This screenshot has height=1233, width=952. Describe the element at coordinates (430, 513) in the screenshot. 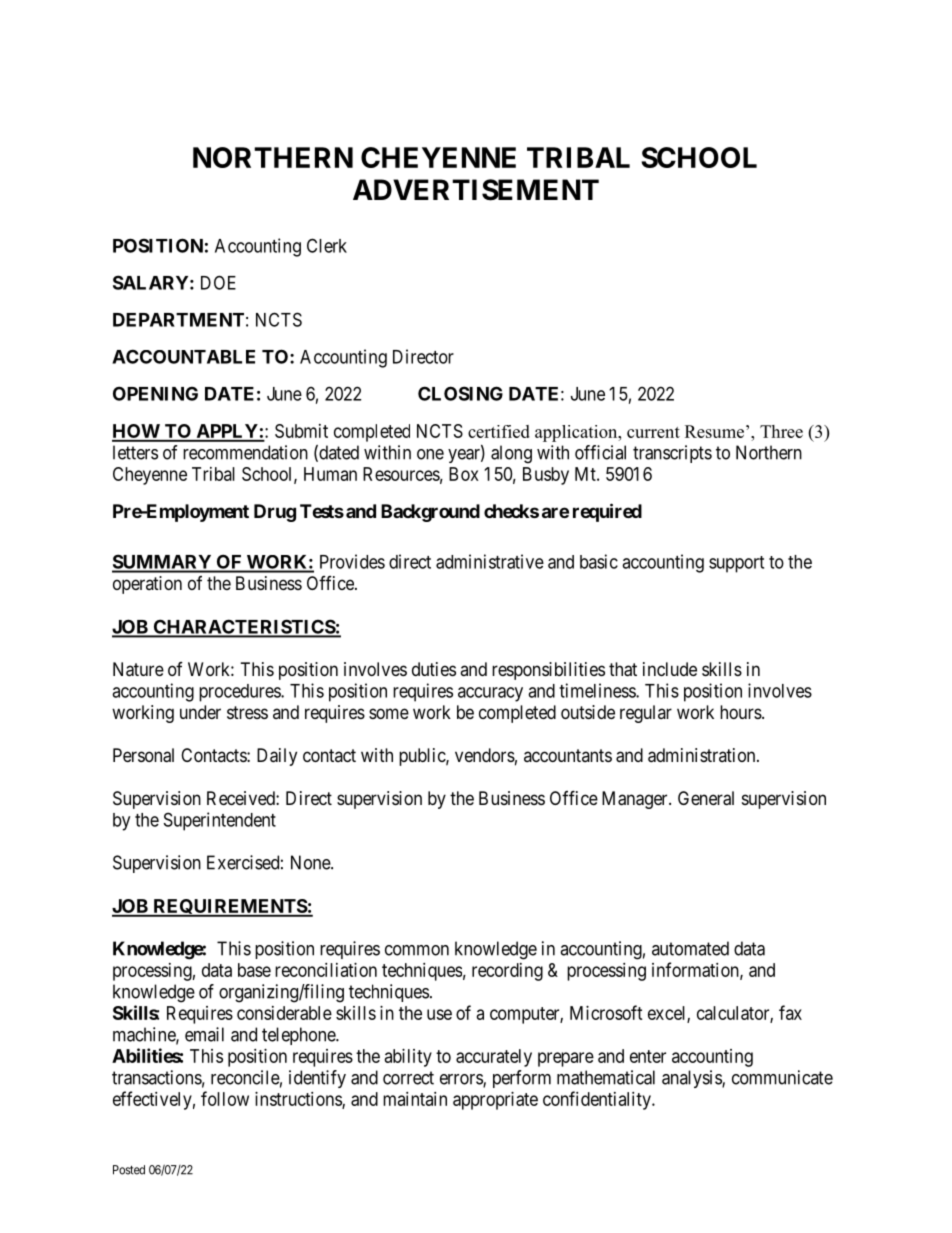

I see `Background` at that location.
